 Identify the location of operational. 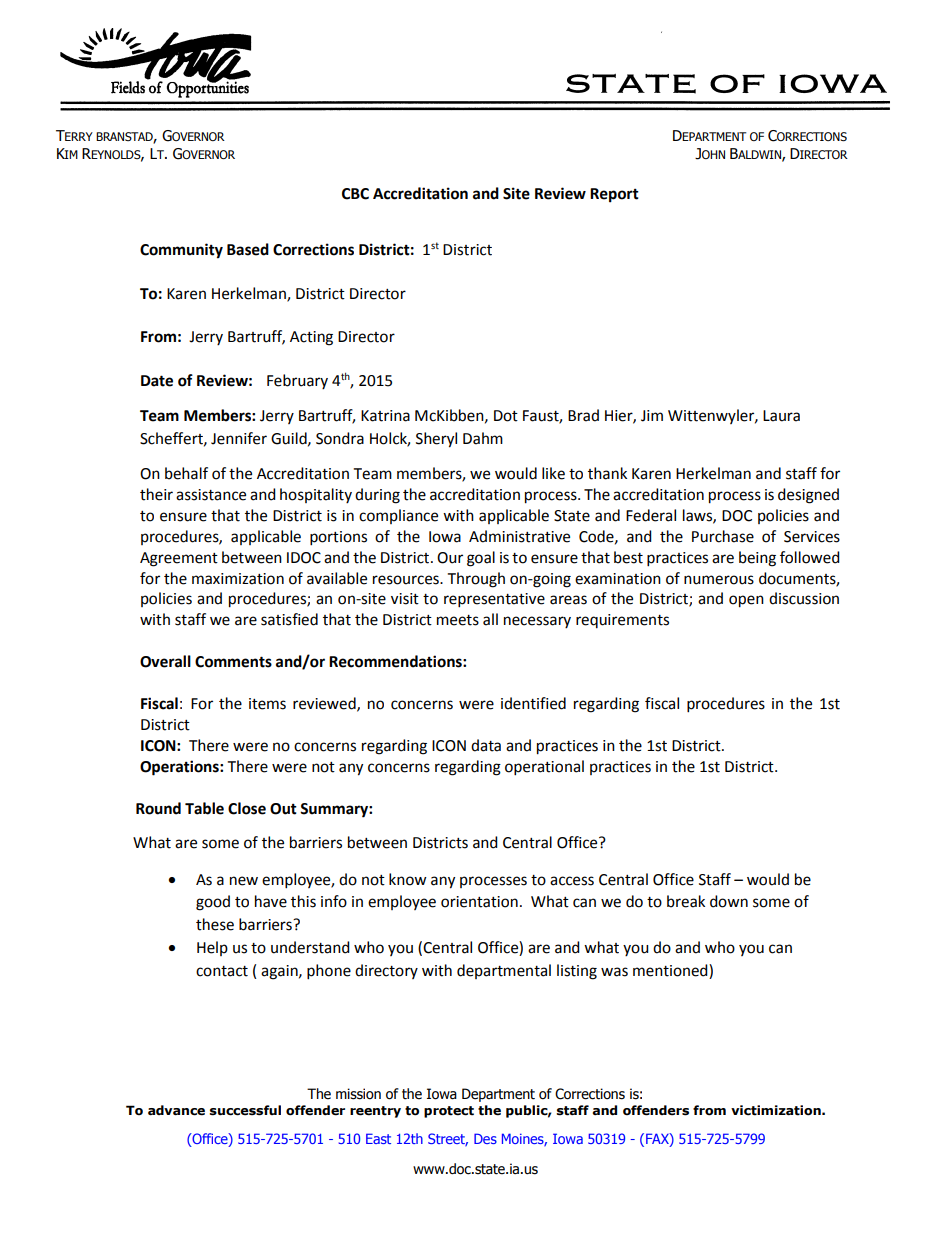
(544, 768).
